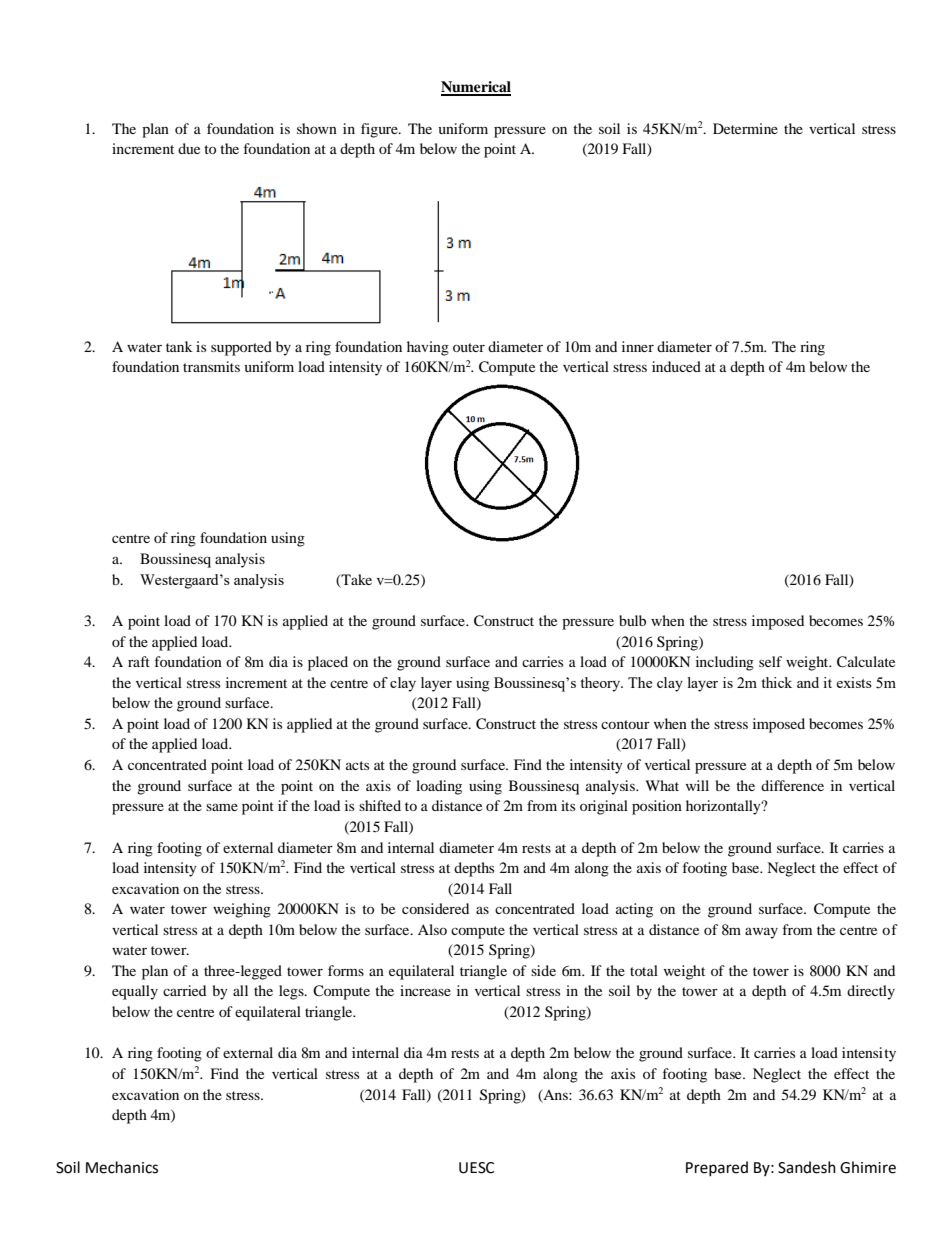 Image resolution: width=952 pixels, height=1233 pixels. Describe the element at coordinates (139, 661) in the screenshot. I see `raft` at that location.
